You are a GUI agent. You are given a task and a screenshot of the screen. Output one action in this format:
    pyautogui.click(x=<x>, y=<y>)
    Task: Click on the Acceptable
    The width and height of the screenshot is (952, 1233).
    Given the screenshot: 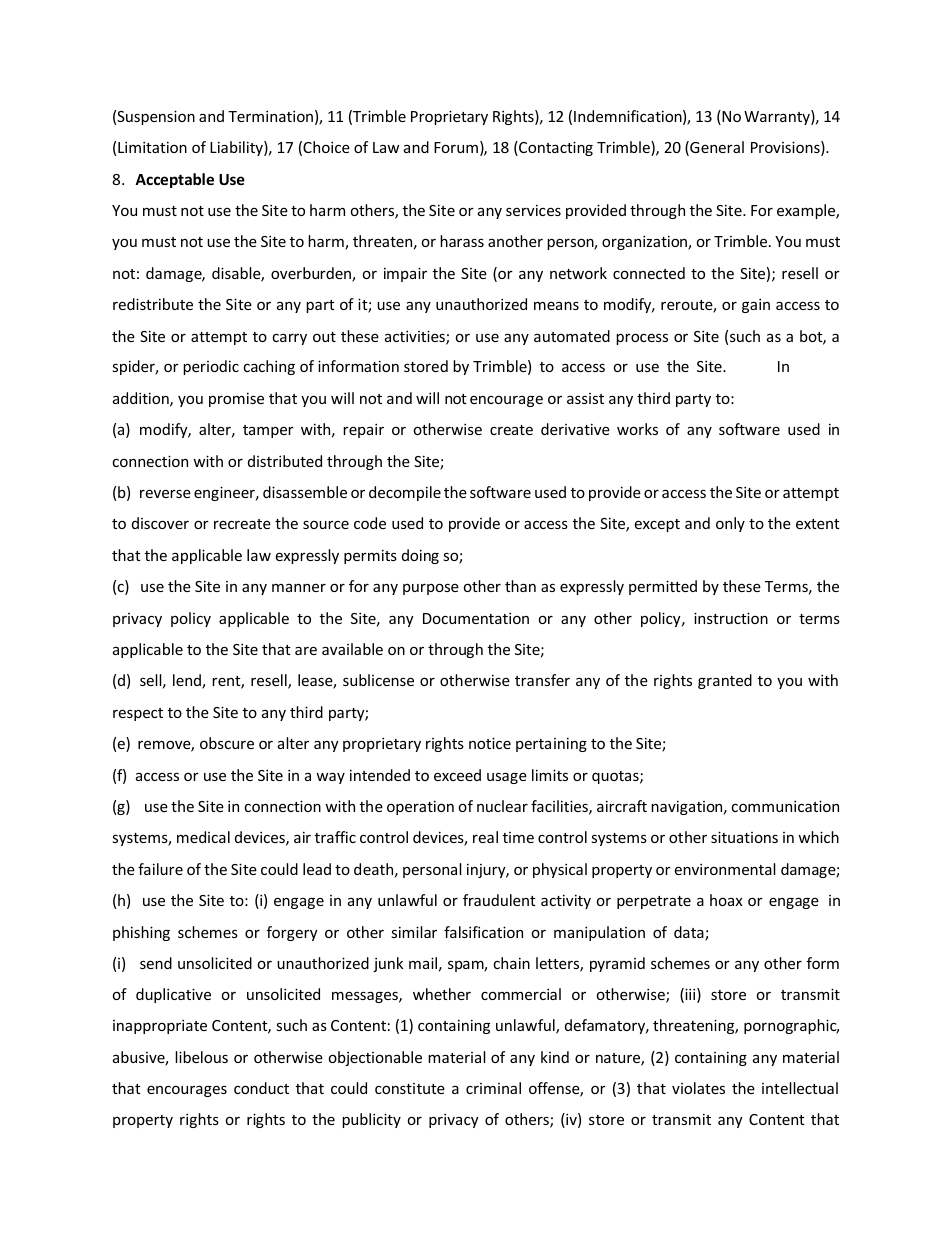 What is the action you would take?
    pyautogui.click(x=174, y=180)
